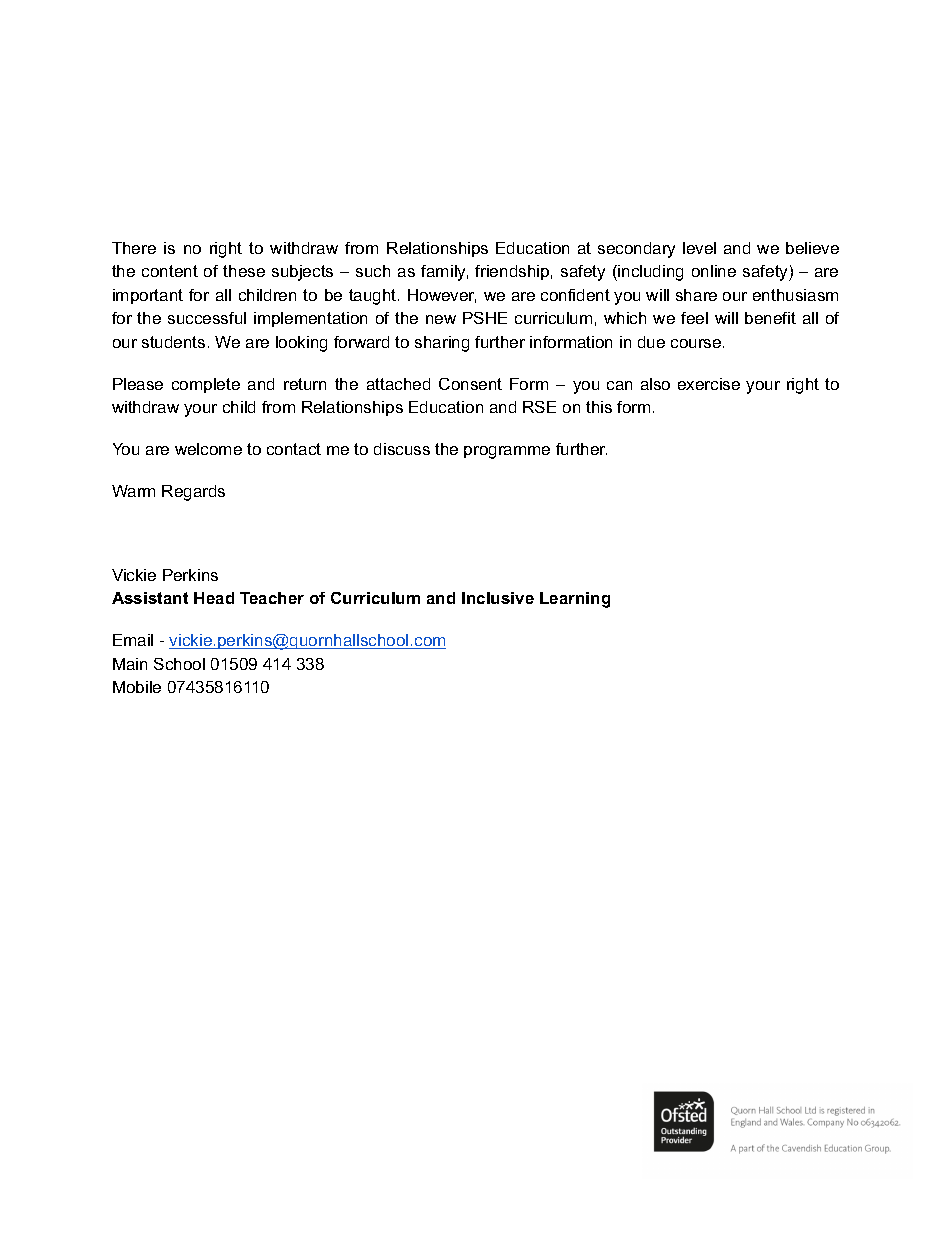  I want to click on family, so click(444, 273).
